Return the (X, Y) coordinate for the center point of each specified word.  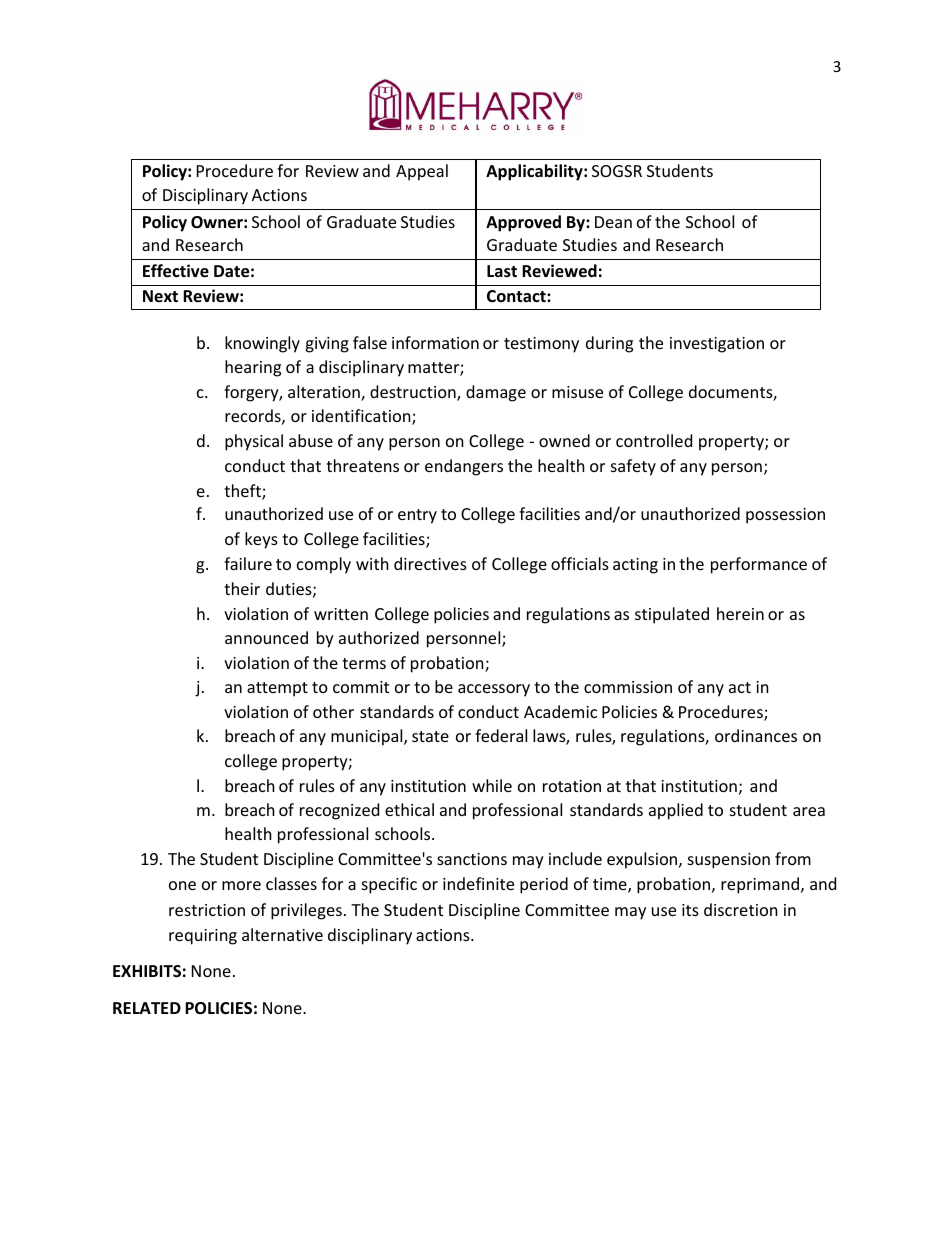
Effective (176, 271)
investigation (717, 345)
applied (676, 811)
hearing (253, 368)
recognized (339, 811)
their (242, 588)
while (492, 785)
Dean (613, 222)
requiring (203, 937)
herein (740, 613)
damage (496, 393)
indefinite (478, 883)
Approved (523, 223)
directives (430, 563)
